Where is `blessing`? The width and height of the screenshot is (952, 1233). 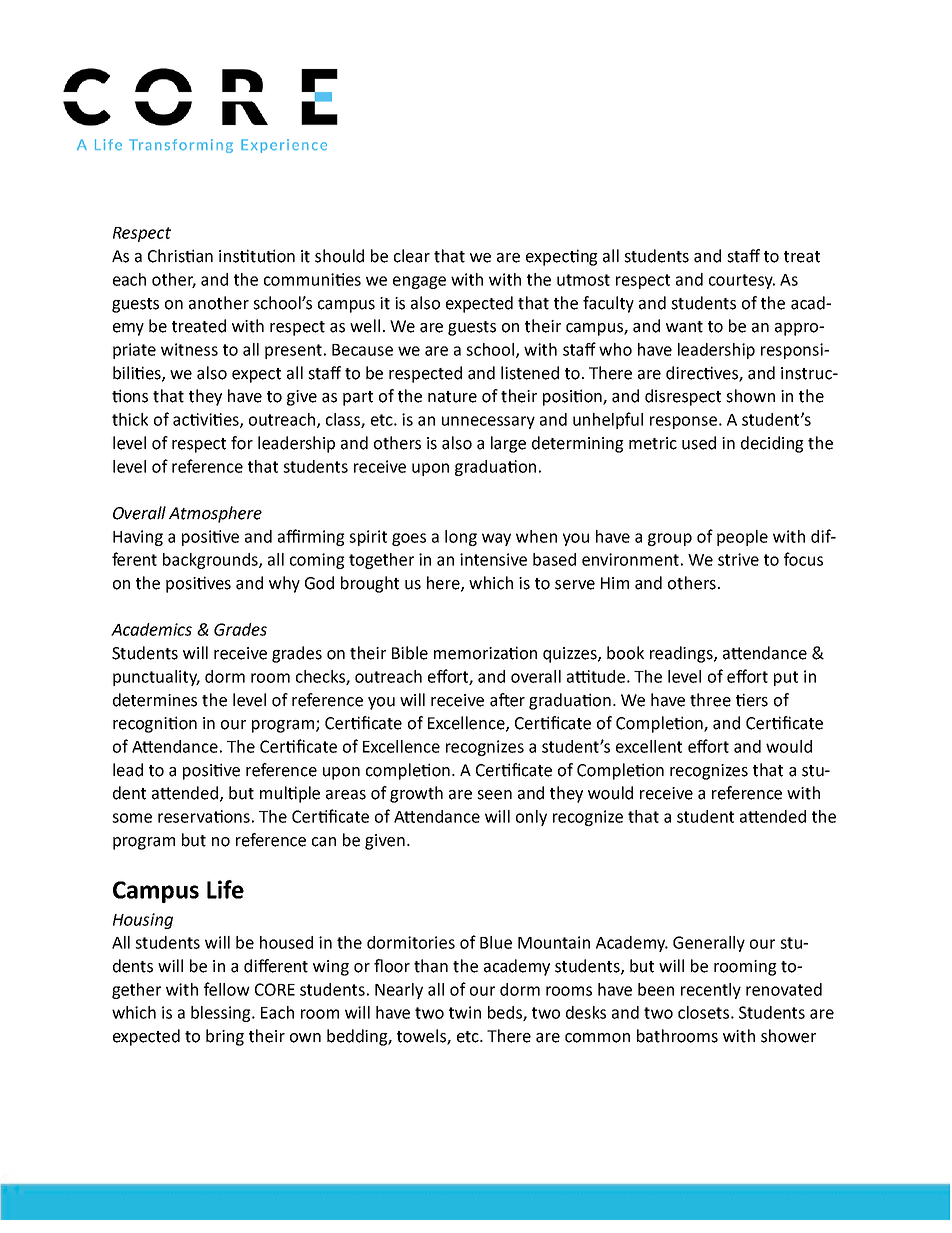 blessing is located at coordinates (222, 1014).
